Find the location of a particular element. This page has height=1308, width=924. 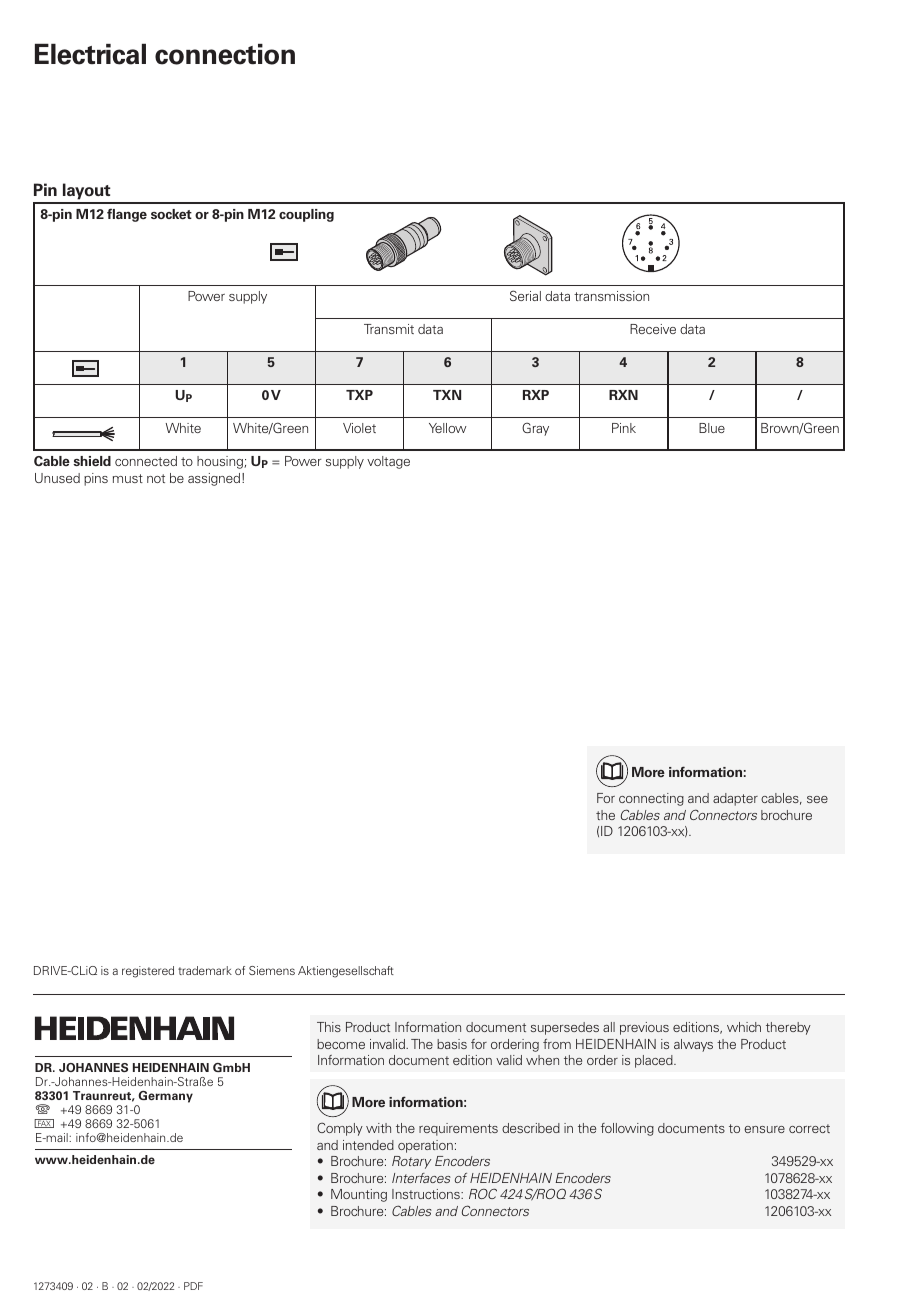

ensure is located at coordinates (764, 1129).
